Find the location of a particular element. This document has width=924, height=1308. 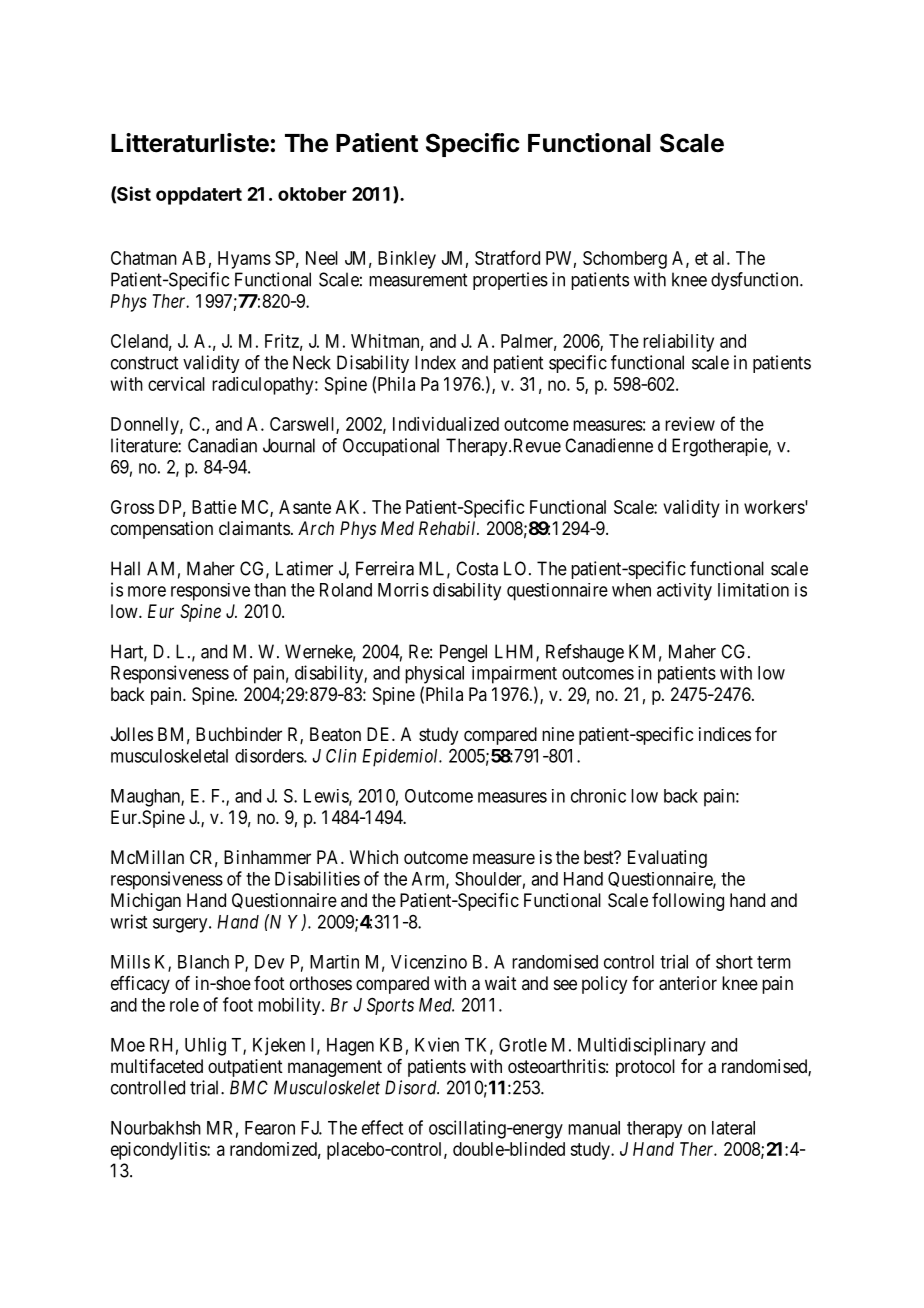

following is located at coordinates (688, 902).
